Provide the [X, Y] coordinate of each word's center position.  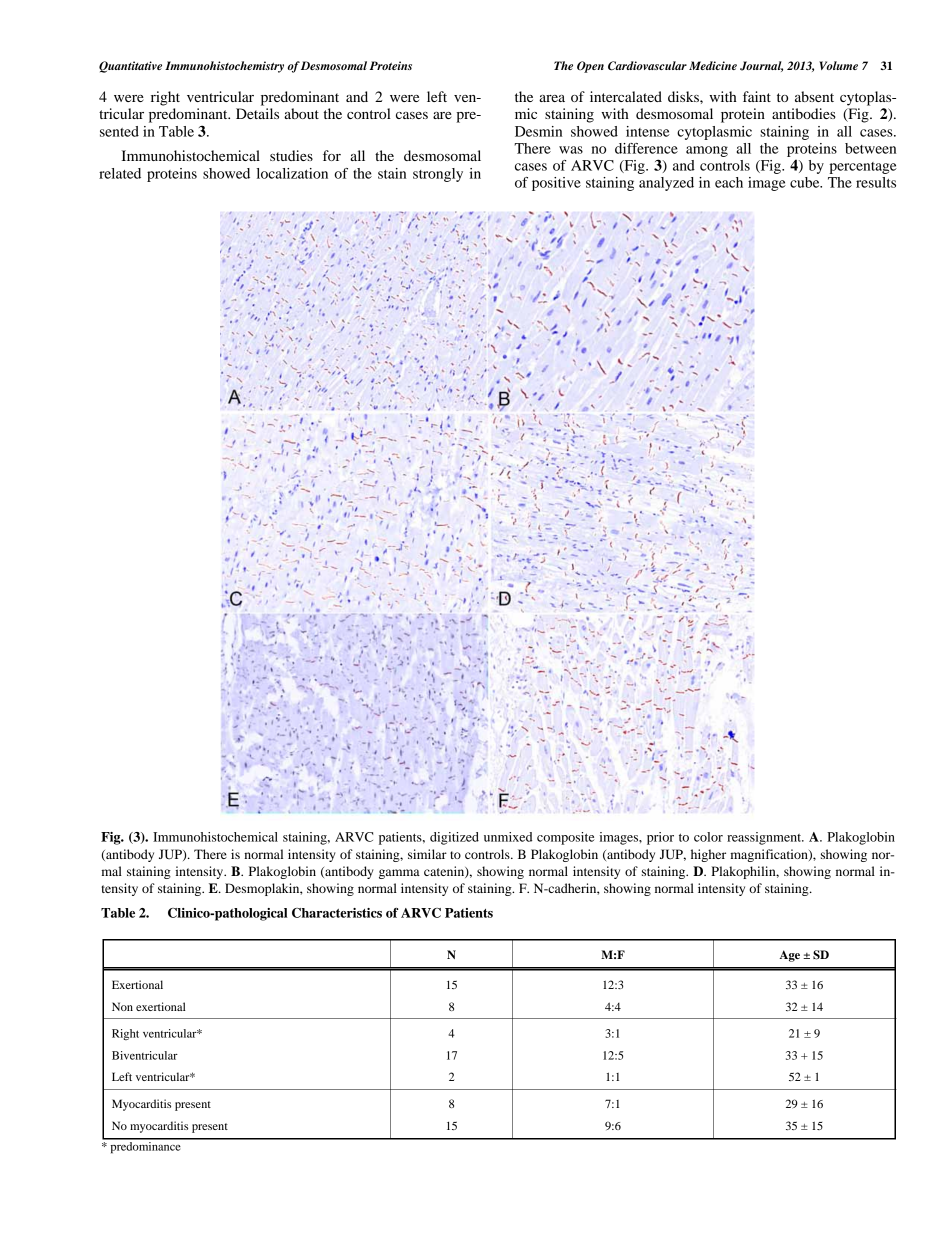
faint [757, 96]
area [552, 98]
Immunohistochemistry [224, 67]
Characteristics [337, 913]
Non [122, 1006]
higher [708, 855]
